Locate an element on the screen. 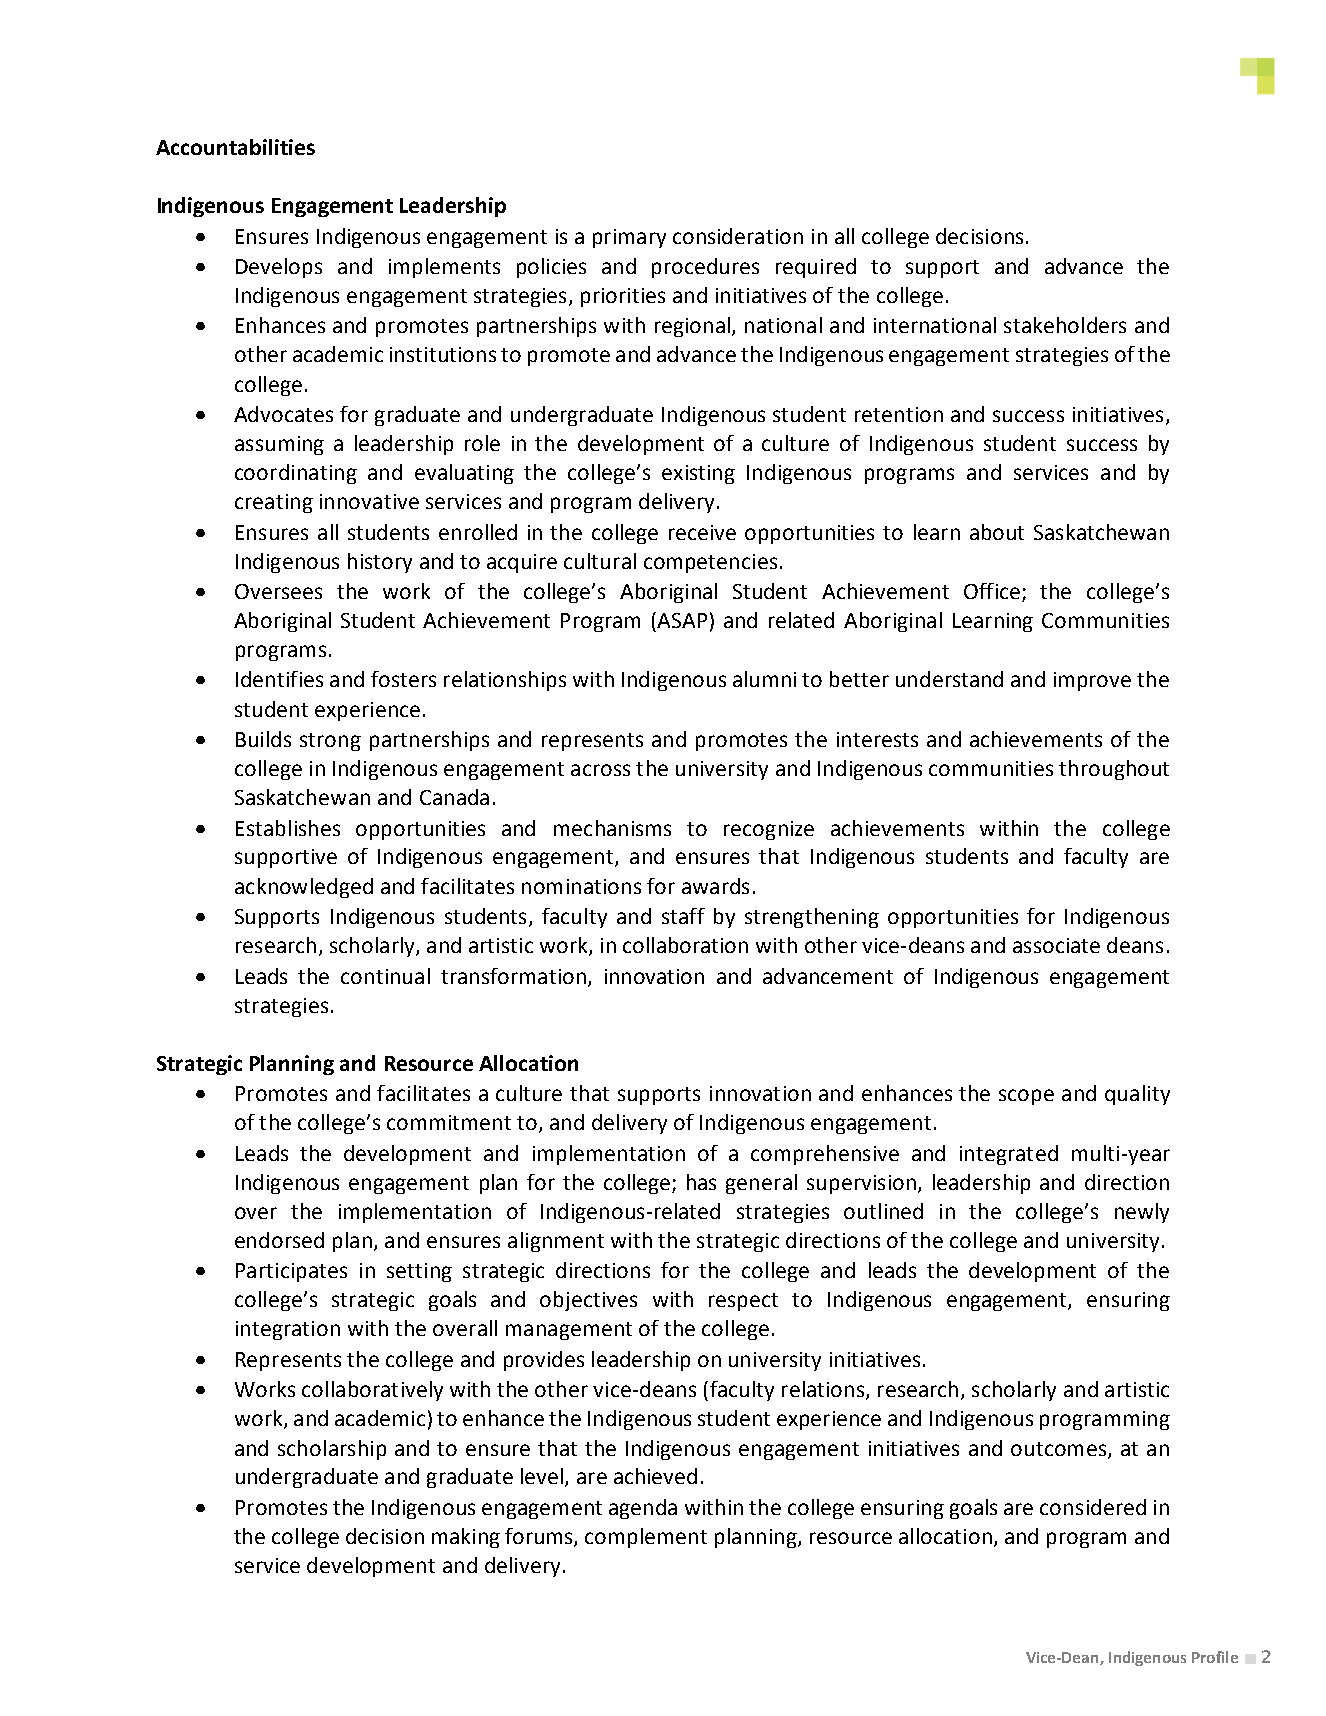 This screenshot has height=1716, width=1326. awards is located at coordinates (715, 886).
